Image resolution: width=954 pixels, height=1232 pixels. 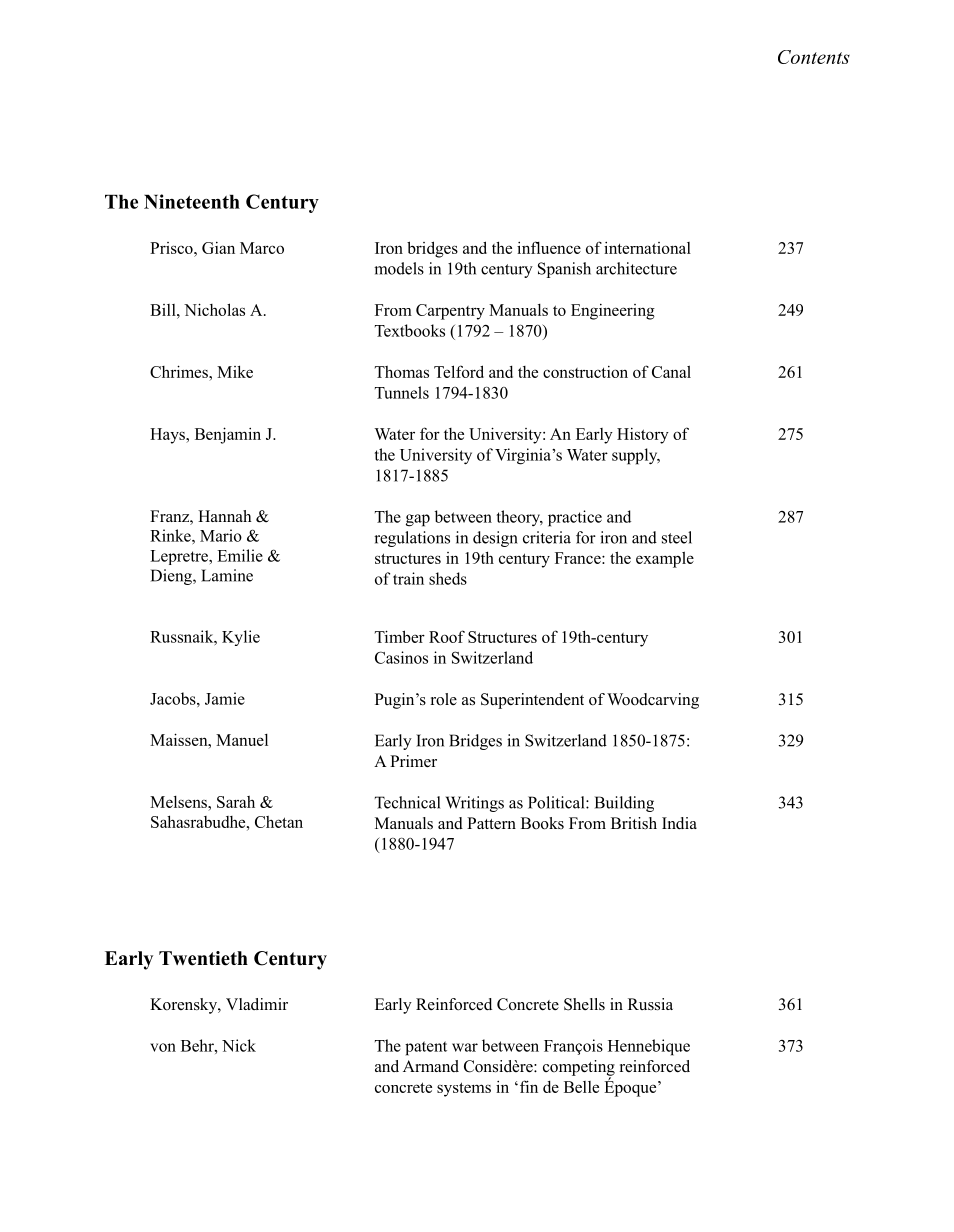 I want to click on Nick, so click(x=239, y=1045).
